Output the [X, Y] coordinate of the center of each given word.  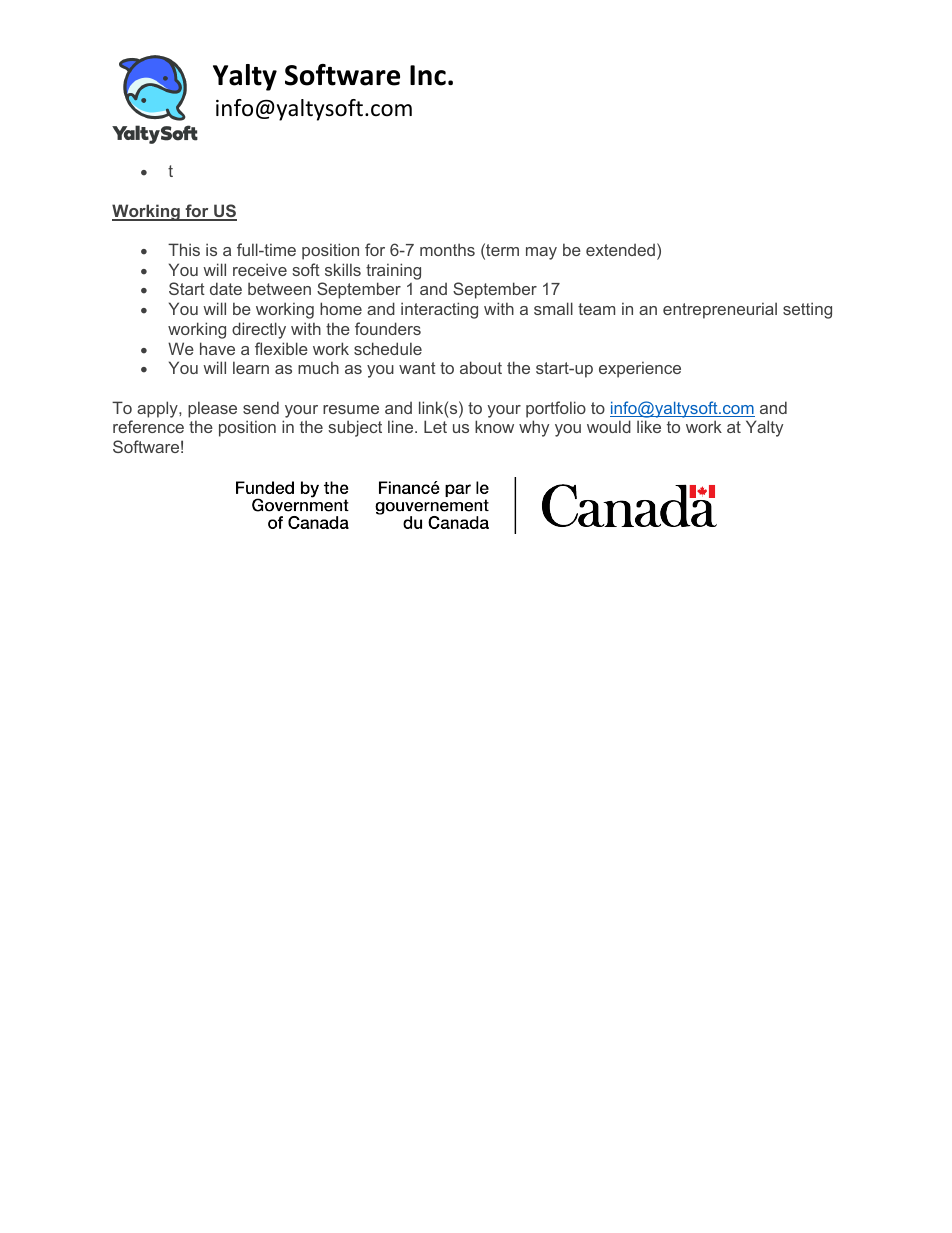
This [184, 249]
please [212, 409]
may [541, 253]
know [494, 426]
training [393, 273]
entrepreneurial [720, 310]
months [447, 249]
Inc [428, 75]
